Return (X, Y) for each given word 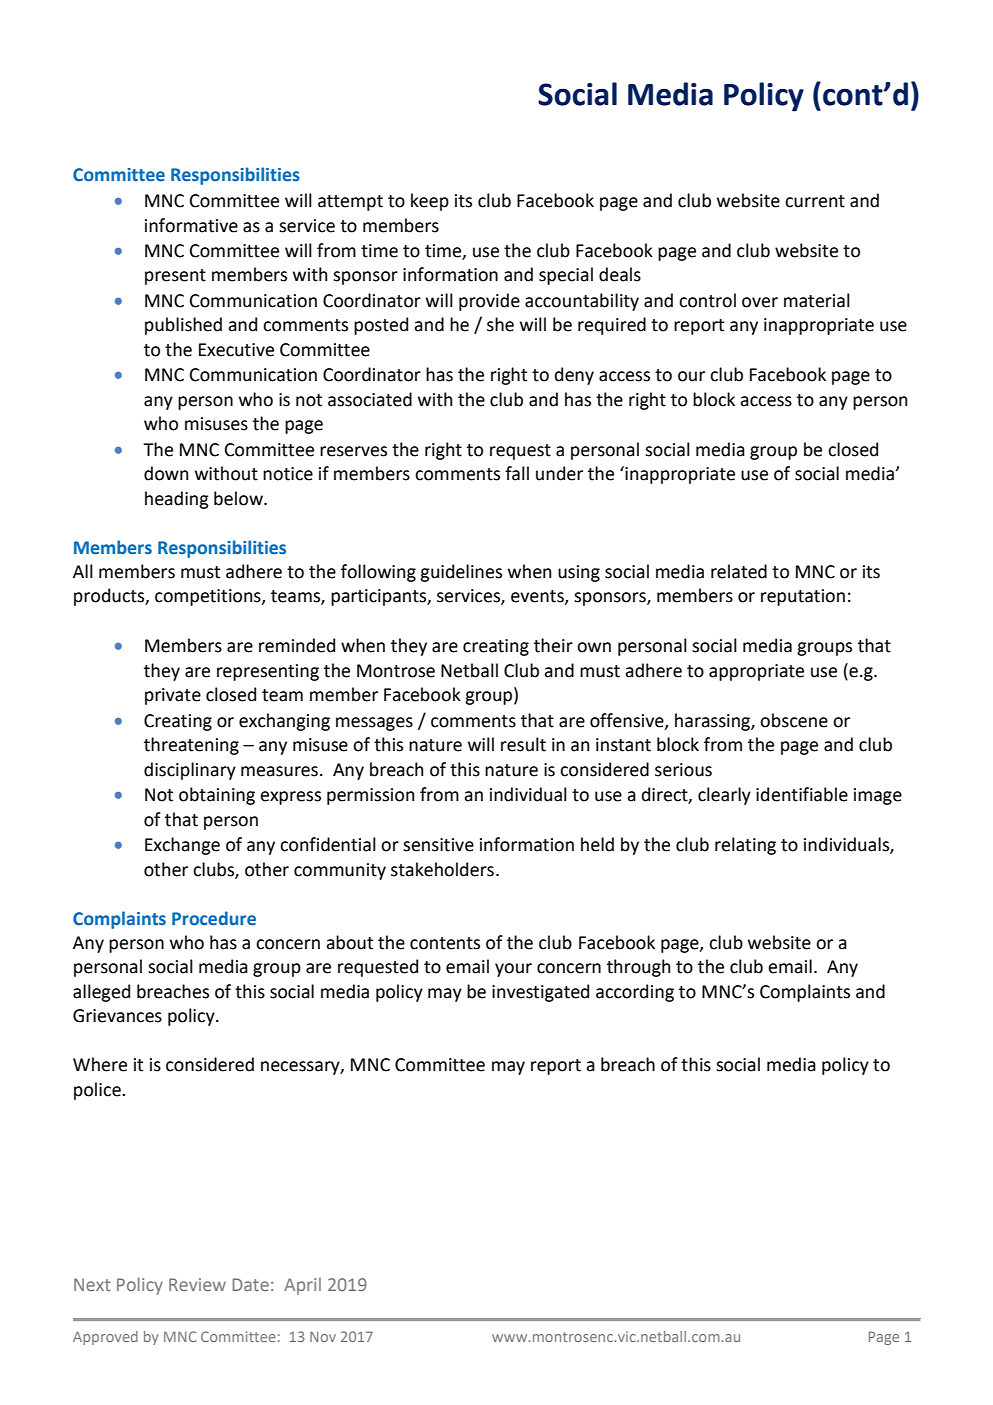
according (635, 993)
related (739, 571)
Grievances (117, 1016)
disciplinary (190, 771)
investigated (540, 993)
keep (430, 202)
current (815, 201)
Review (197, 1284)
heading (177, 500)
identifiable (802, 794)
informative (191, 225)
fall (517, 473)
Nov (323, 1336)
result (523, 744)
